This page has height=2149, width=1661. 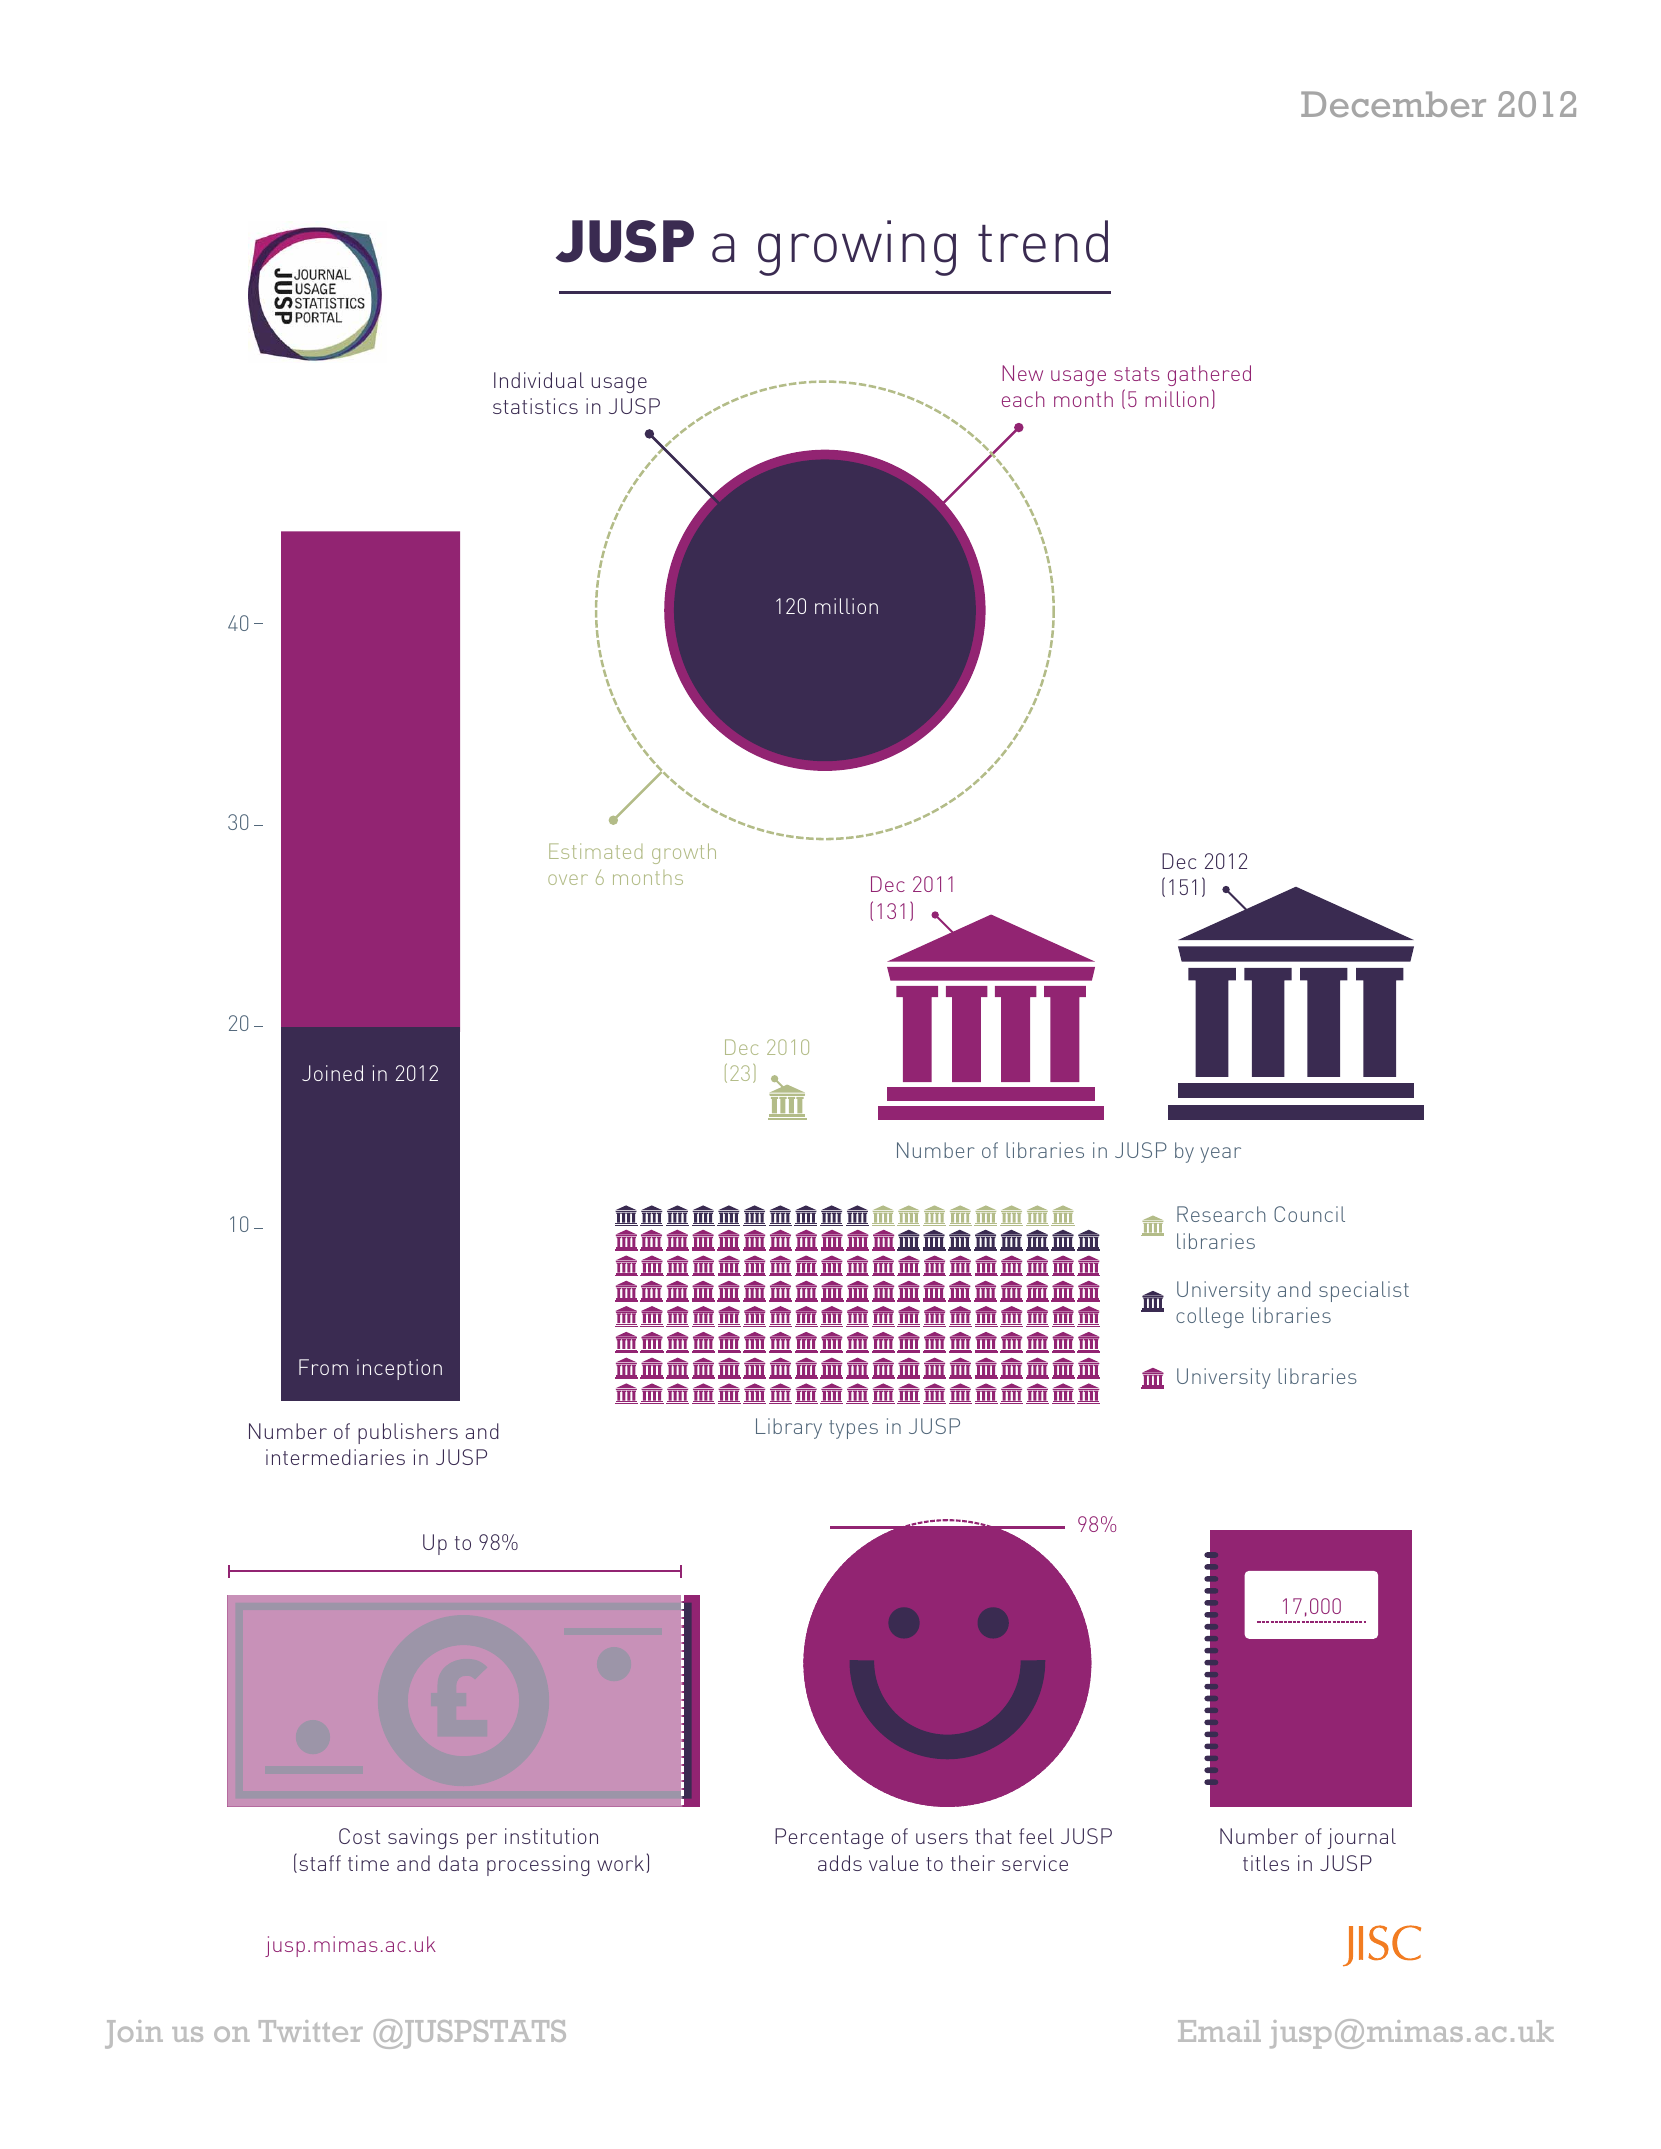 I want to click on data, so click(x=458, y=1863).
